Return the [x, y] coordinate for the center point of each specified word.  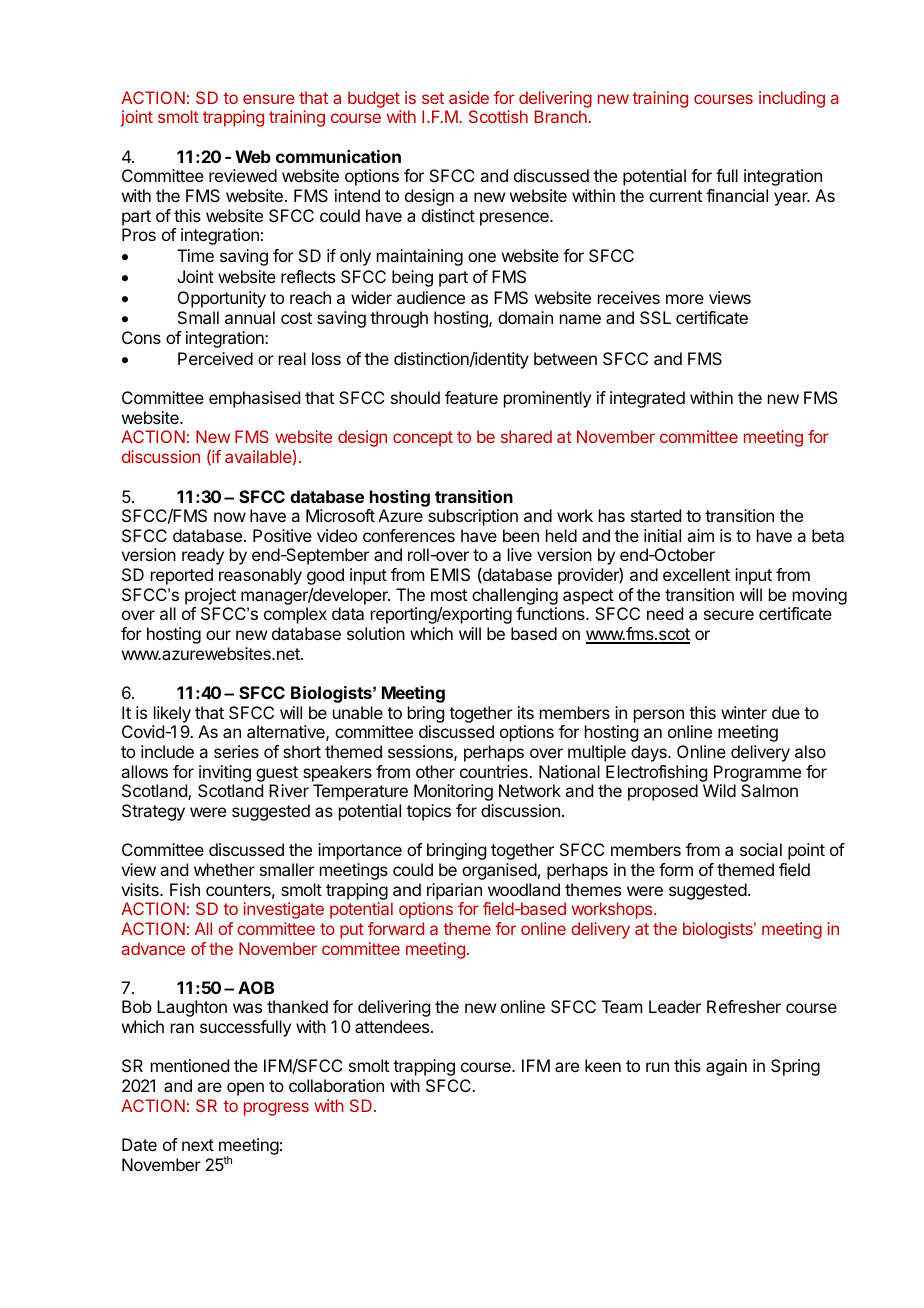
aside [469, 97]
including [792, 99]
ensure [269, 99]
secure [729, 615]
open [245, 1089]
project [210, 596]
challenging [515, 598]
